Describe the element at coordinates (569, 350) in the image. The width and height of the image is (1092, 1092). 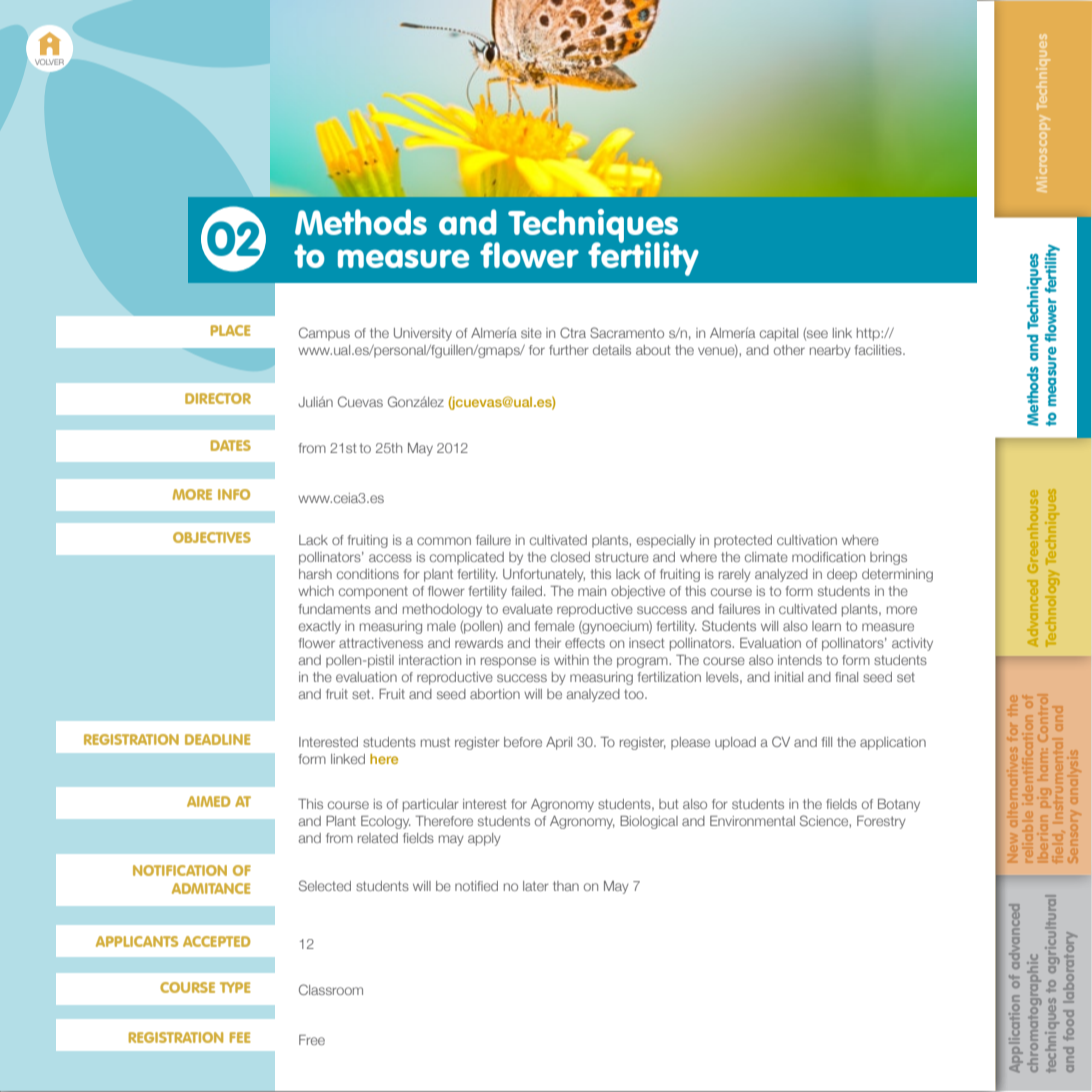
I see `further` at that location.
